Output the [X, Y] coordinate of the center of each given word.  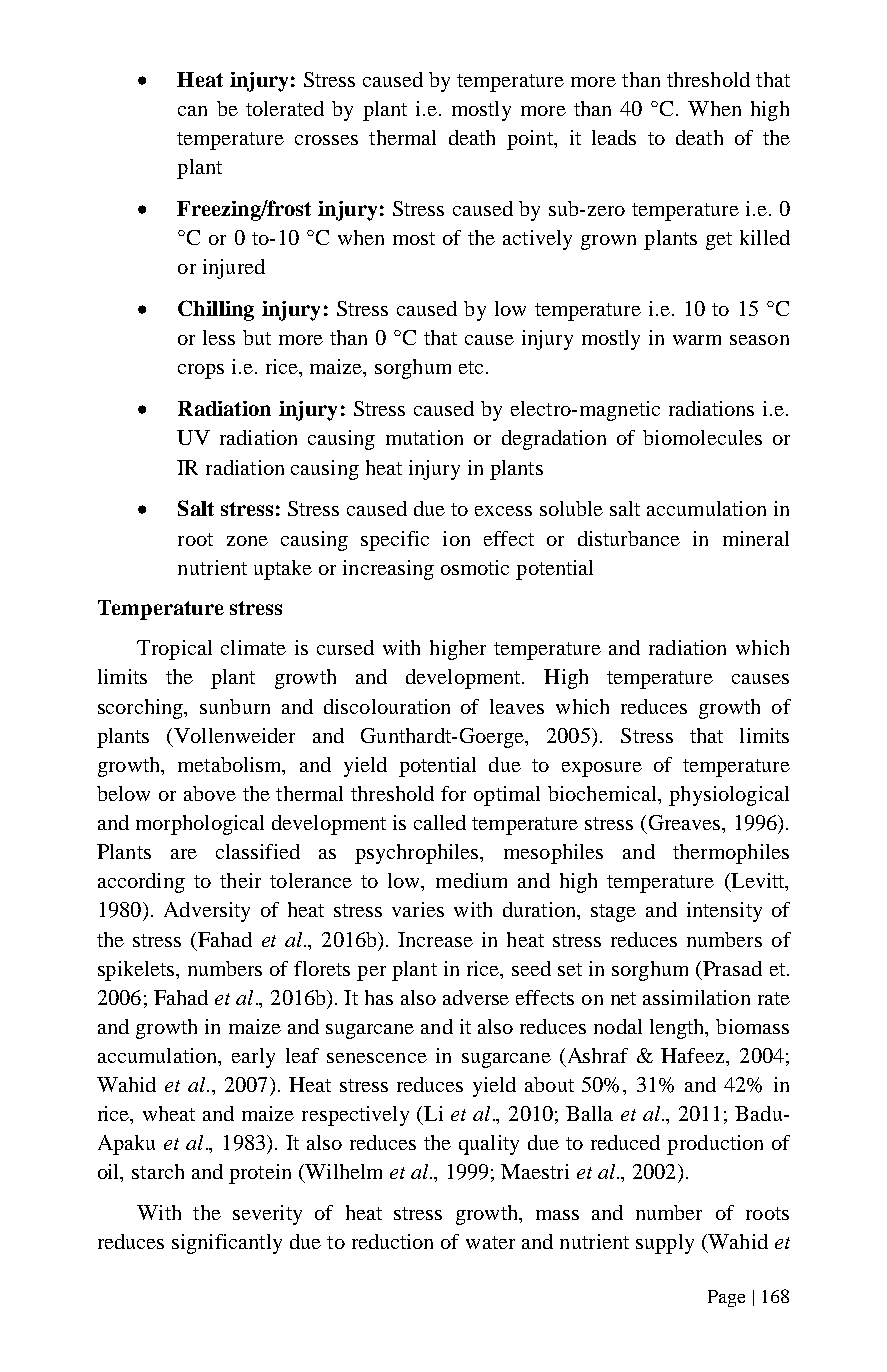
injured [234, 269]
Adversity [207, 912]
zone [247, 541]
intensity [724, 912]
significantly [227, 1244]
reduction [392, 1241]
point [531, 140]
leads [614, 137]
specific [395, 541]
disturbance [629, 538]
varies [418, 909]
